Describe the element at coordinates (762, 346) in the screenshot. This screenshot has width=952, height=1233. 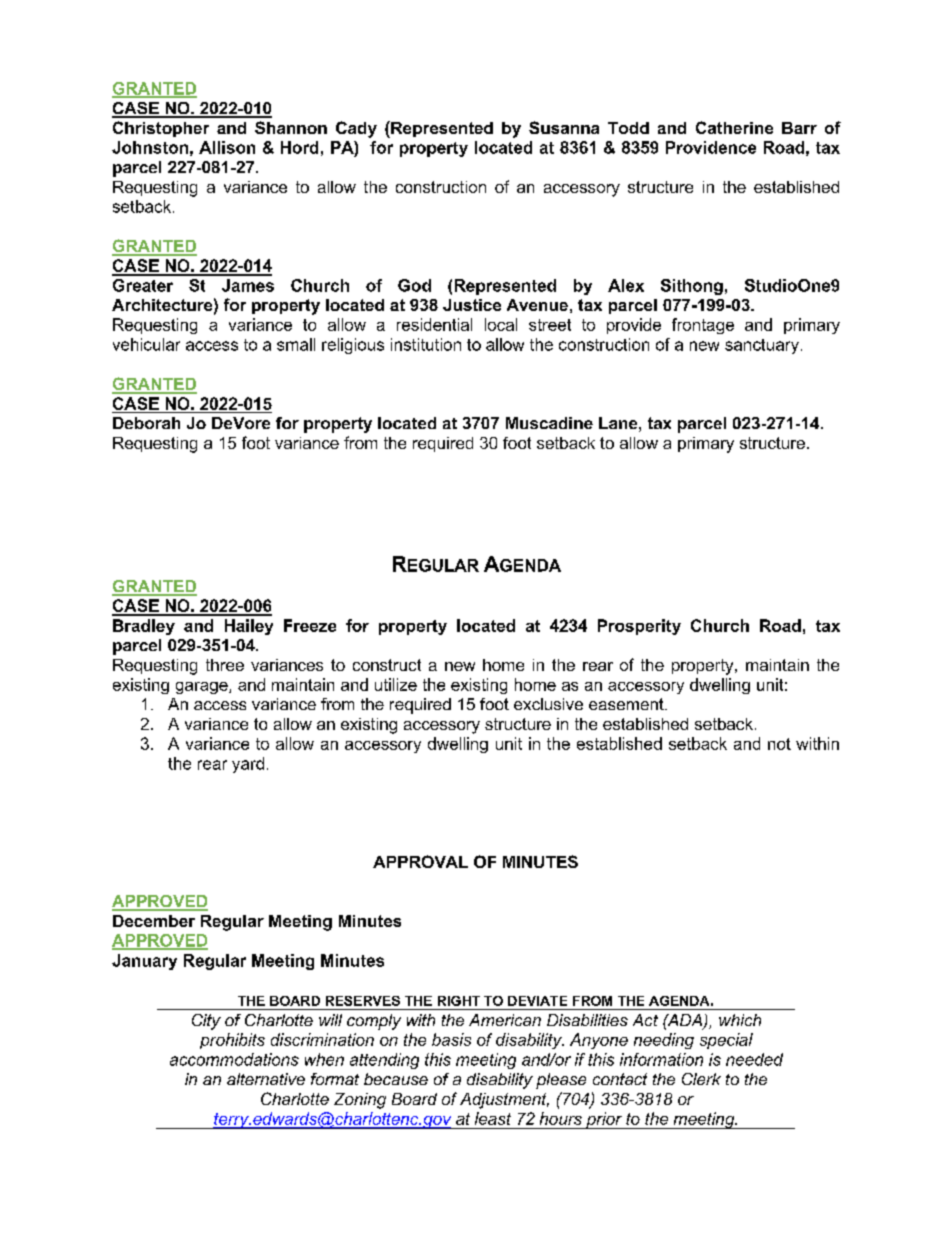
I see `sanctuary` at that location.
